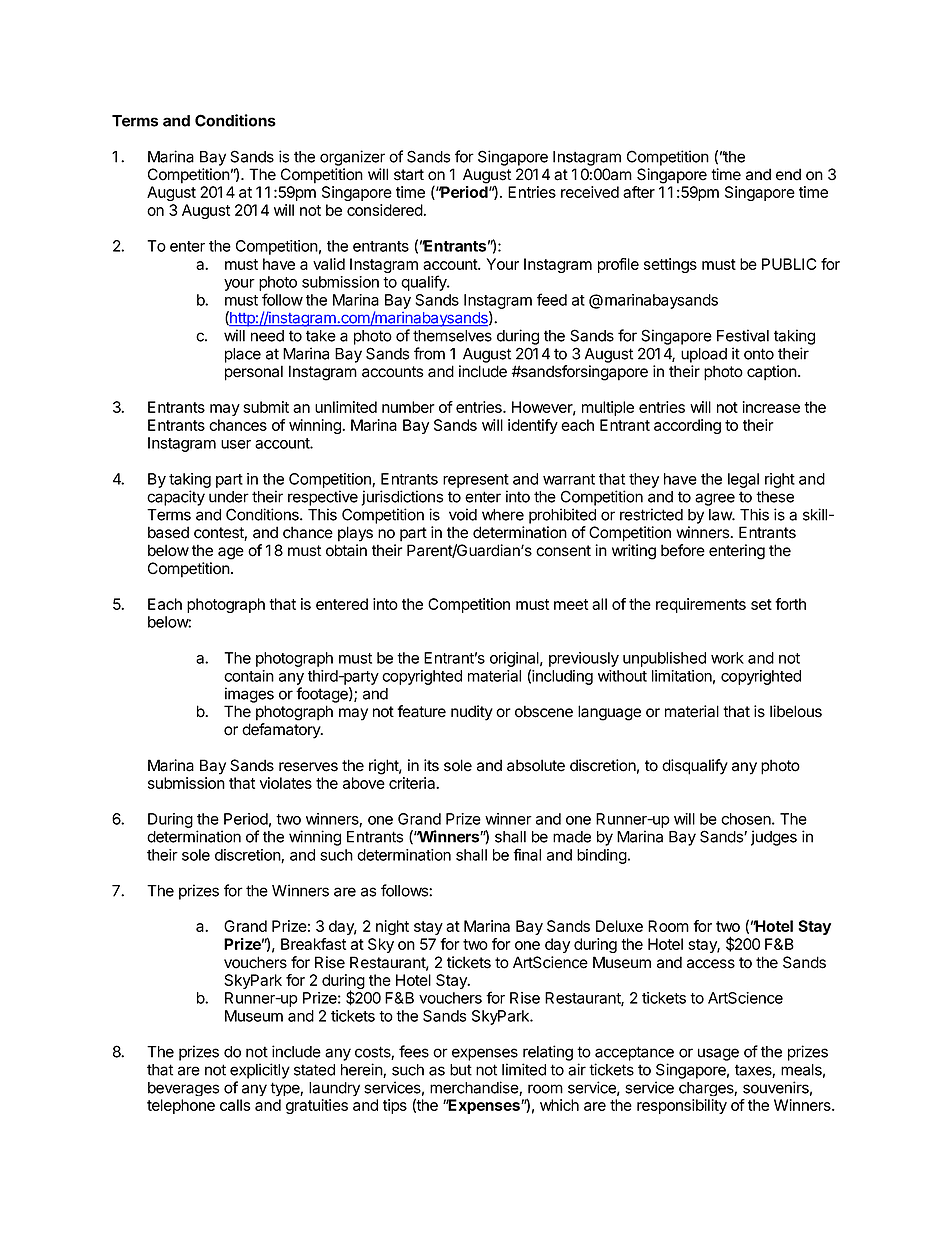  I want to click on start, so click(409, 175).
